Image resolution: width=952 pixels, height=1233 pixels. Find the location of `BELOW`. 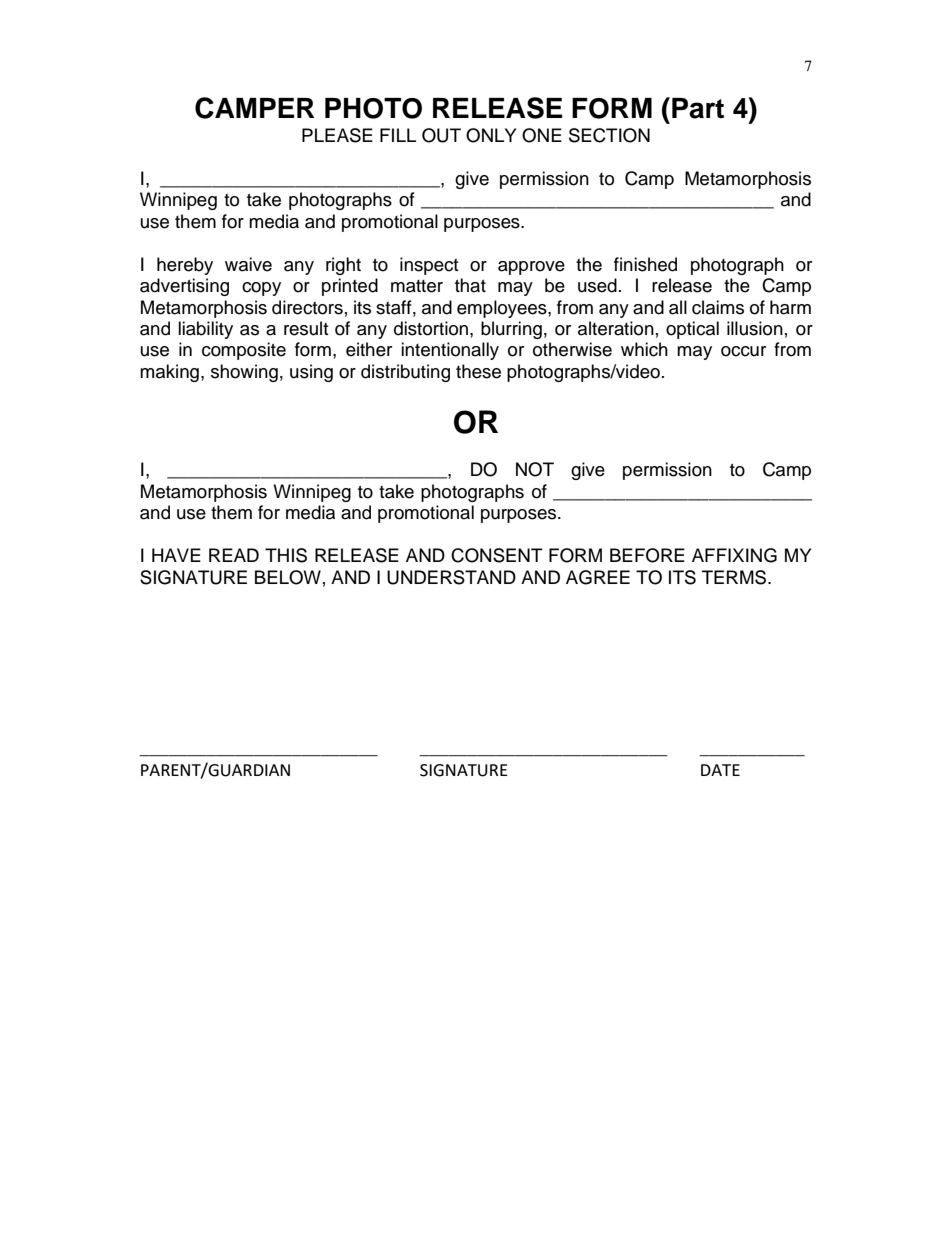

BELOW is located at coordinates (288, 577).
